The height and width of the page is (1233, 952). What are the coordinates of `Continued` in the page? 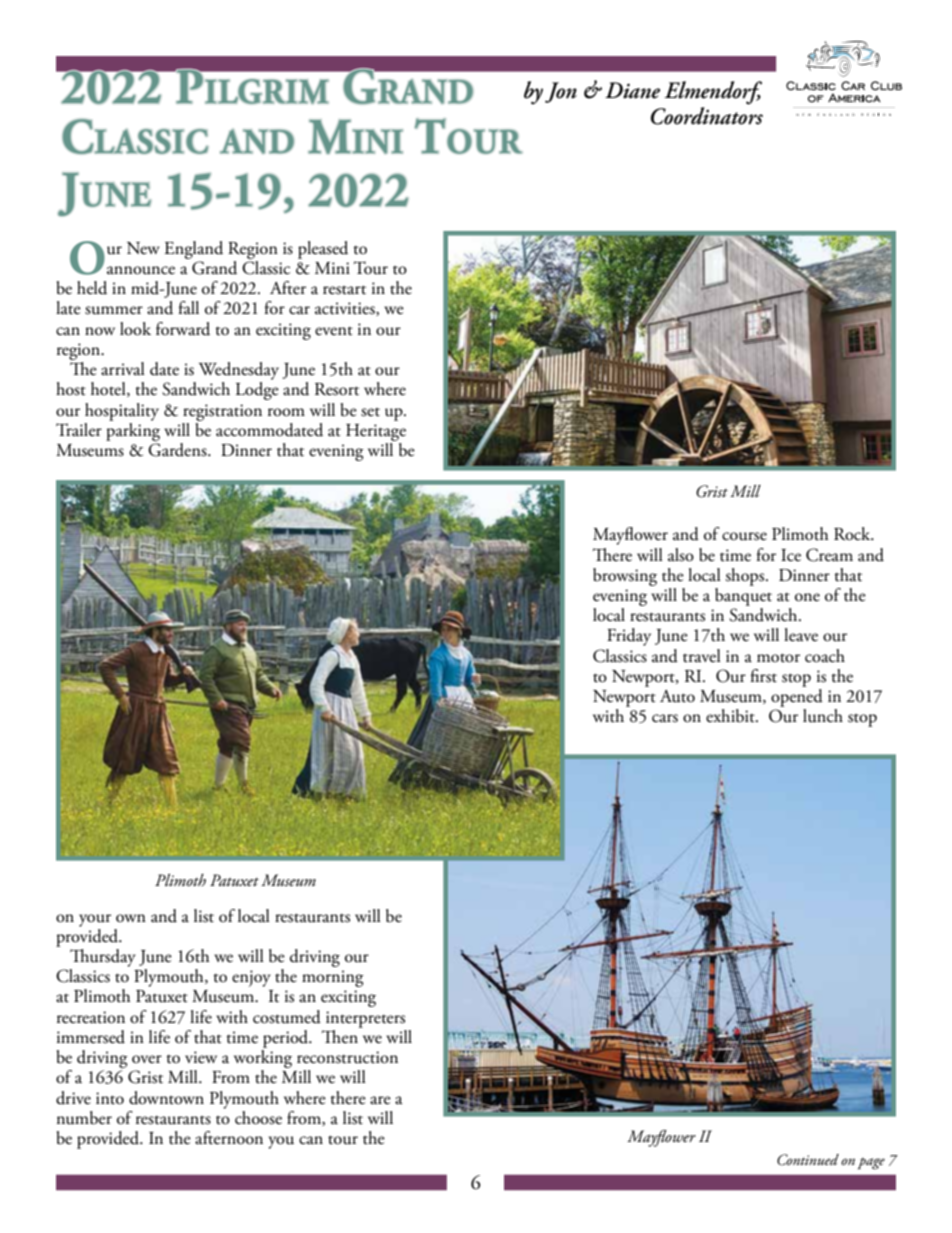 It's located at (808, 1160).
